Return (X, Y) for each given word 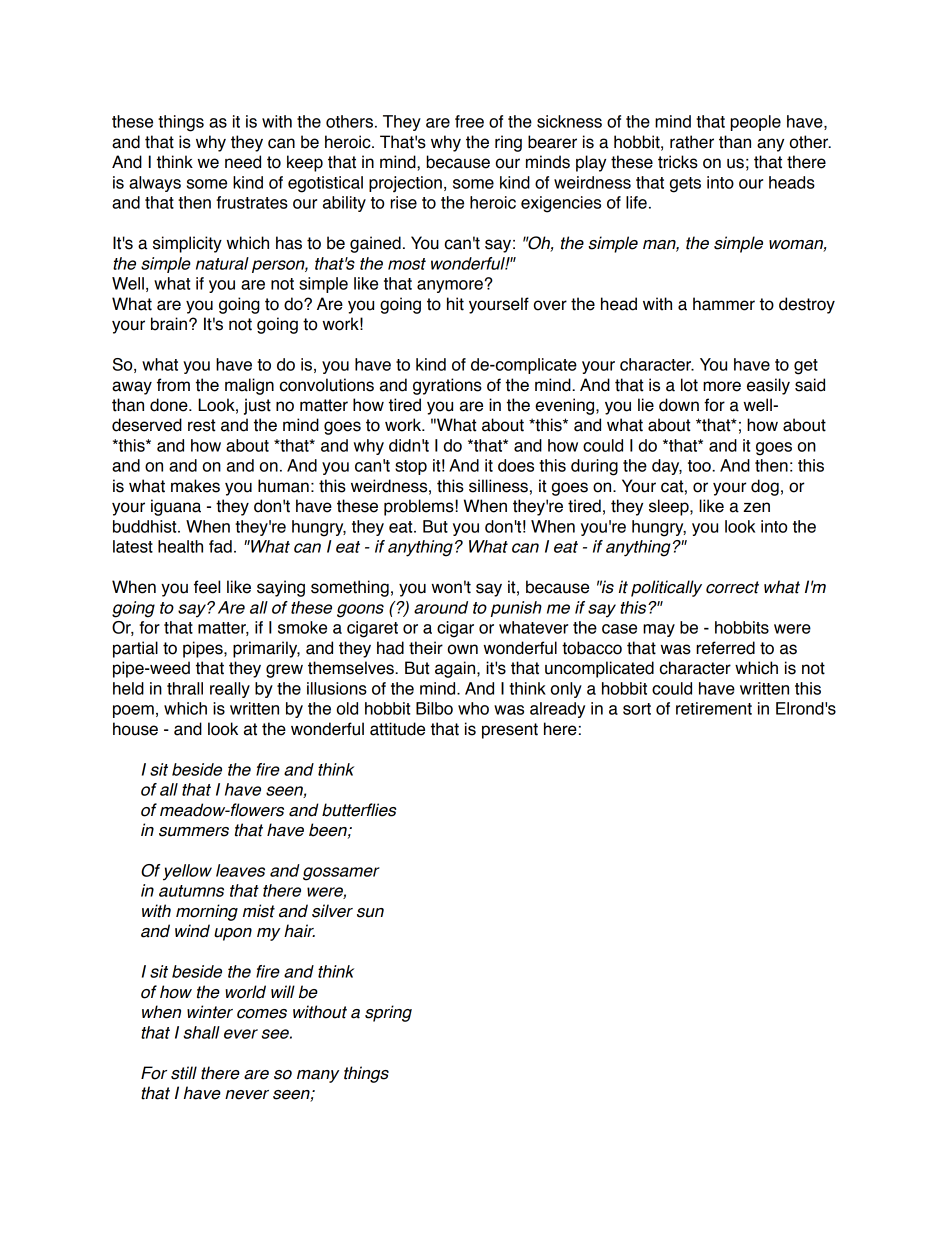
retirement (714, 708)
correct (732, 587)
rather (692, 142)
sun (370, 913)
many (318, 1076)
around (441, 607)
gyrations (447, 386)
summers (194, 832)
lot (689, 385)
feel (207, 587)
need (243, 162)
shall (201, 1032)
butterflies (359, 810)
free (469, 121)
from (173, 385)
